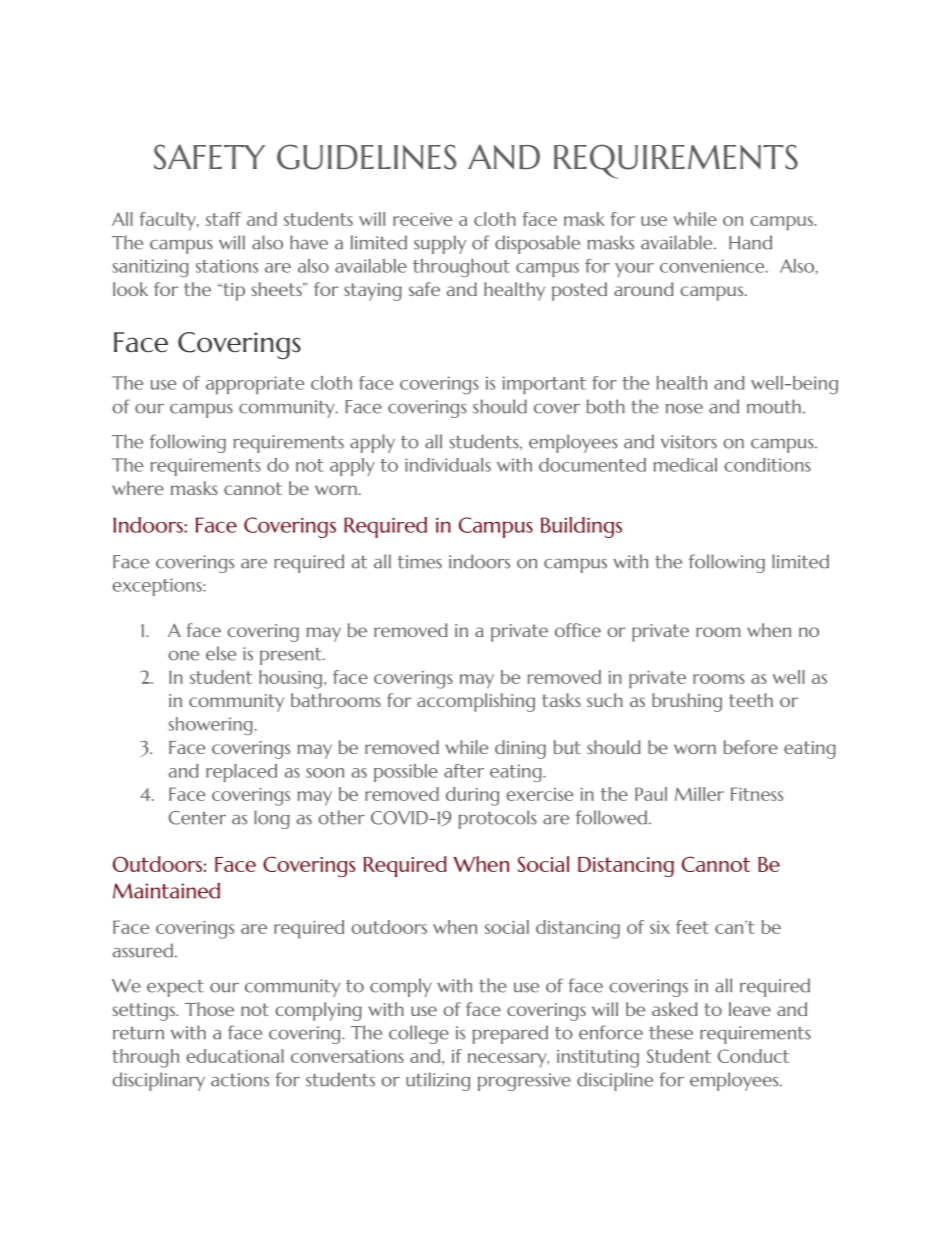  Describe the element at coordinates (235, 1056) in the document. I see `educational` at that location.
